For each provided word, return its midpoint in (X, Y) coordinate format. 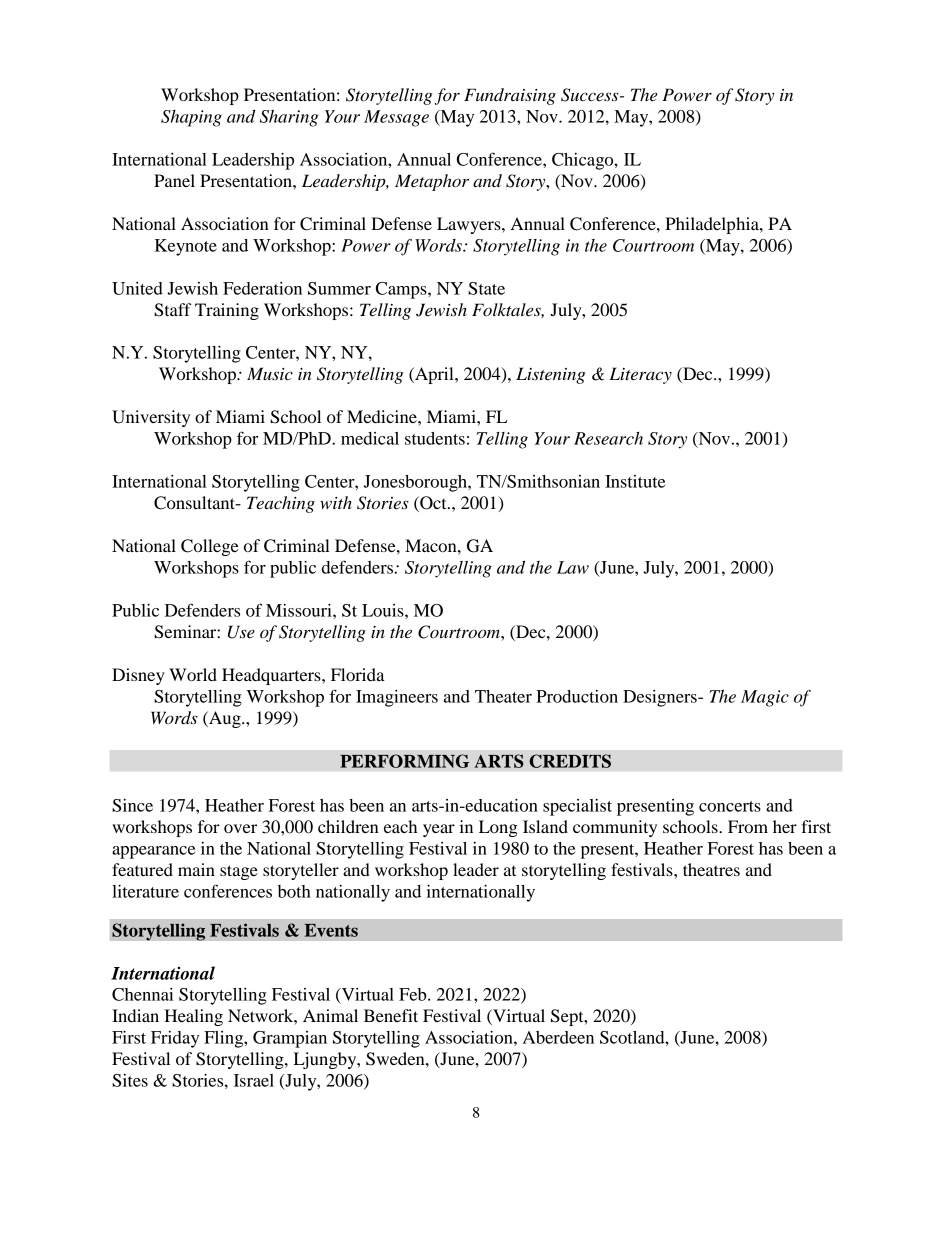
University (151, 418)
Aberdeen (558, 1037)
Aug (225, 719)
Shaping (191, 118)
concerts (730, 806)
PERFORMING (404, 761)
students (435, 438)
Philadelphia (713, 225)
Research (608, 438)
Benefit (391, 1015)
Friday (175, 1039)
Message (396, 118)
